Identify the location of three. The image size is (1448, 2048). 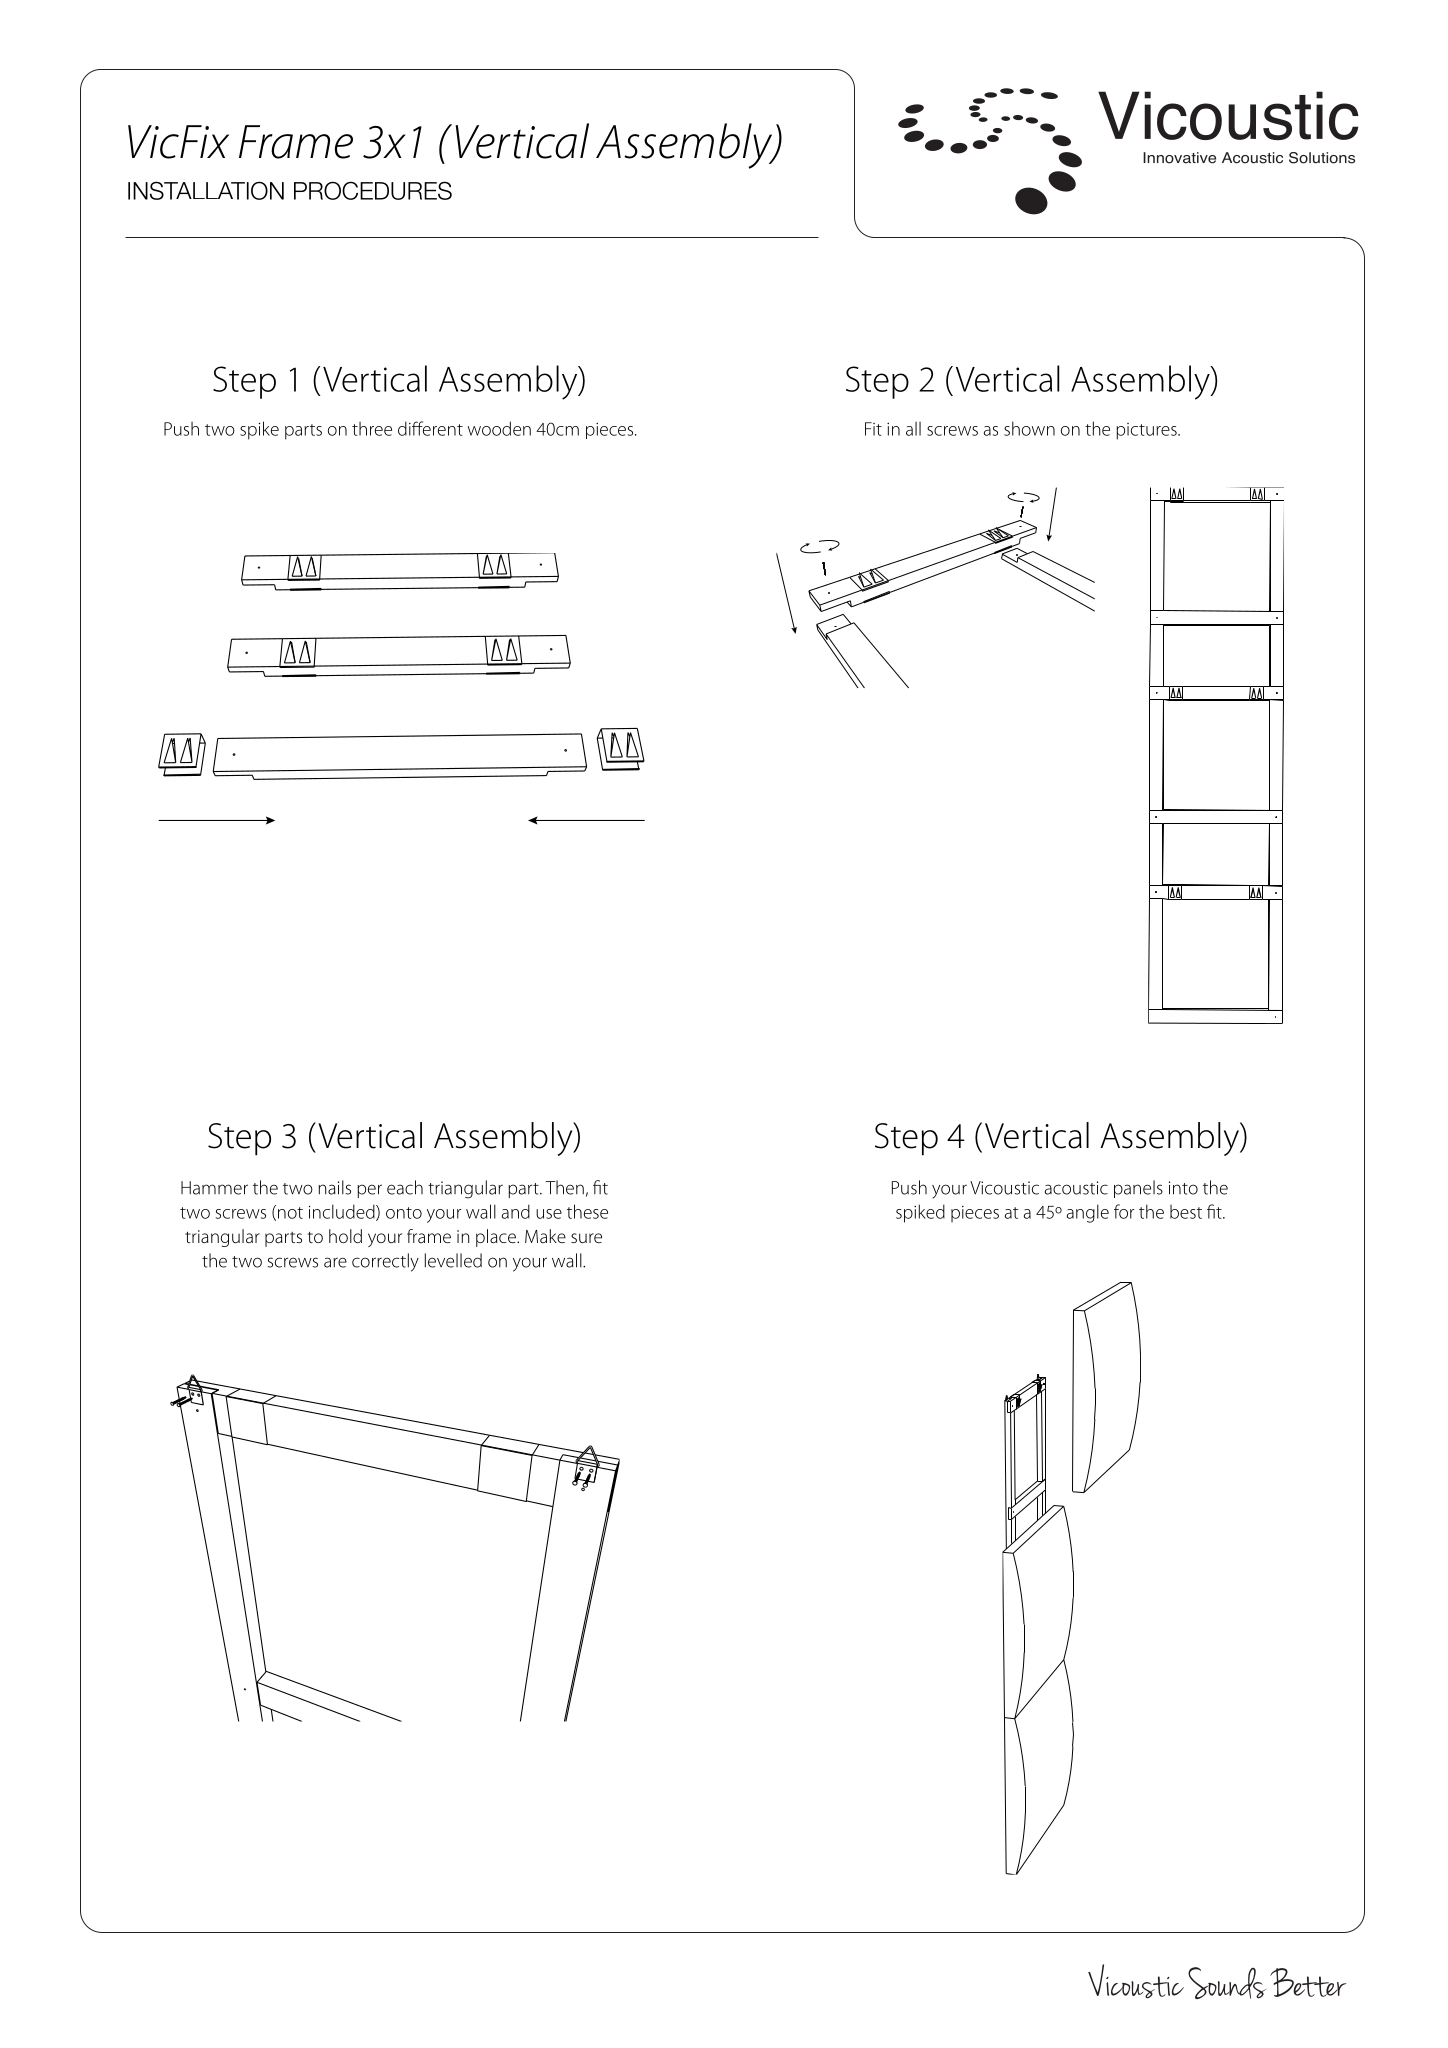
(372, 429).
